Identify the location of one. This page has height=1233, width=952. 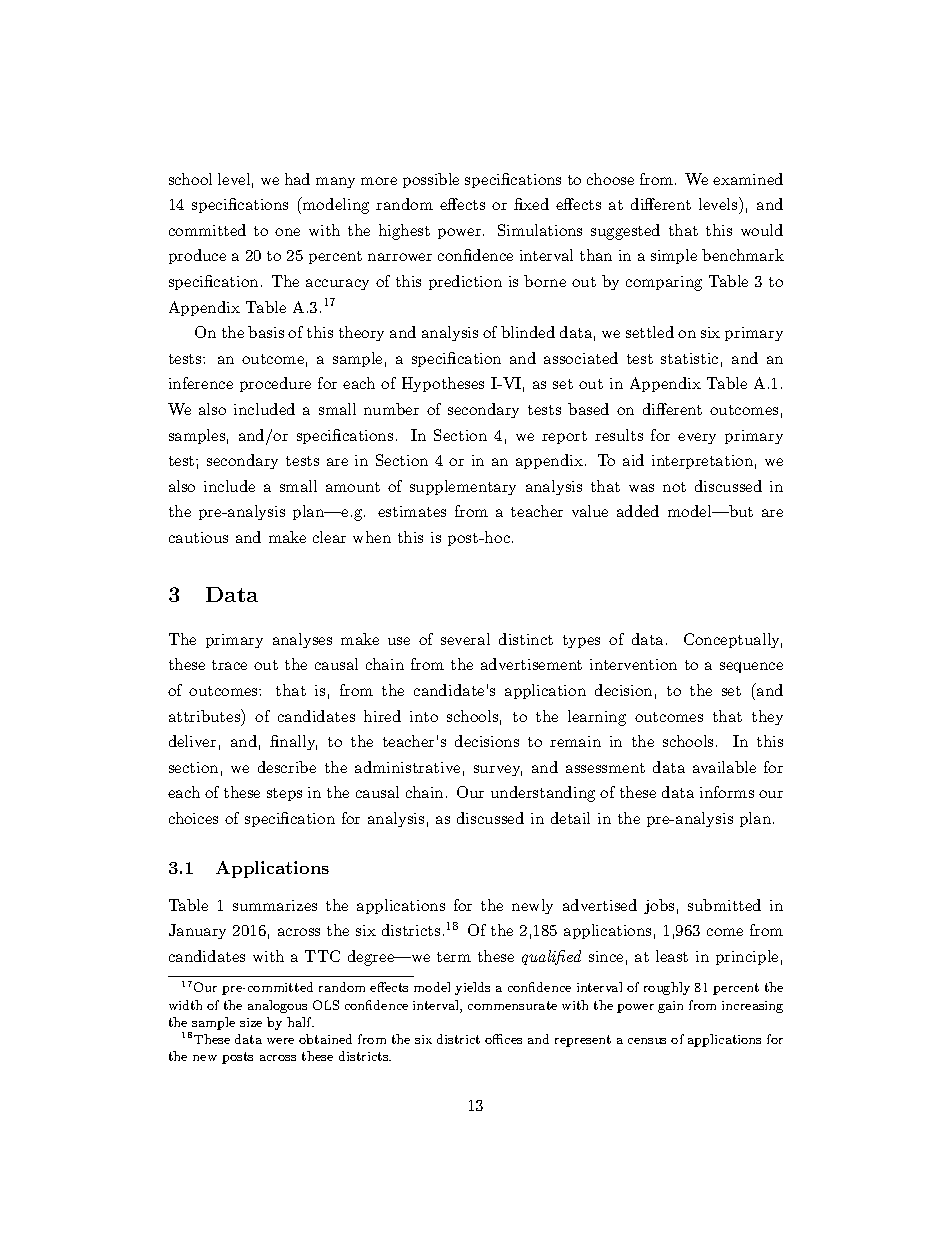
(287, 232).
